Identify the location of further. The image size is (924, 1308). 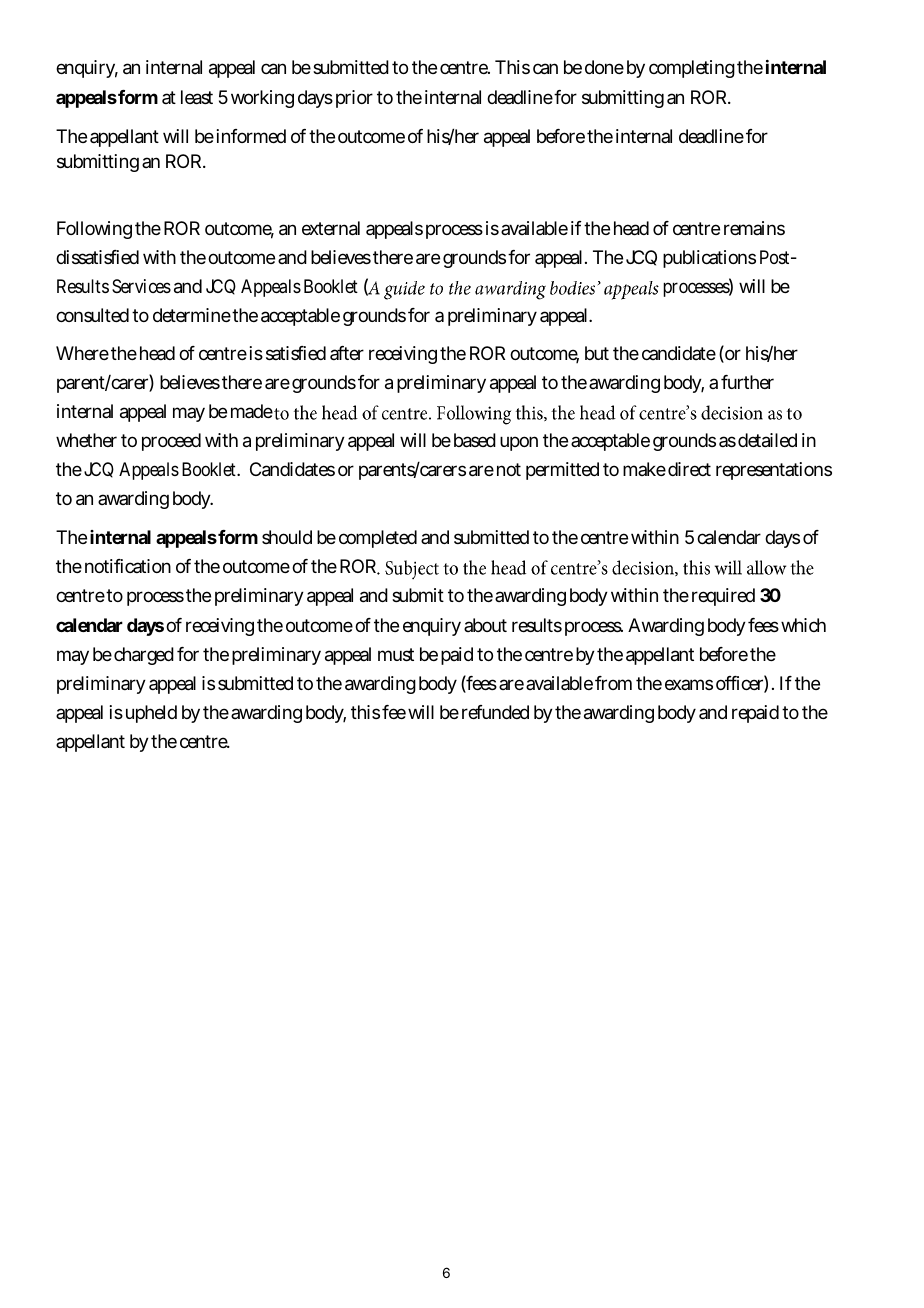
(747, 382).
